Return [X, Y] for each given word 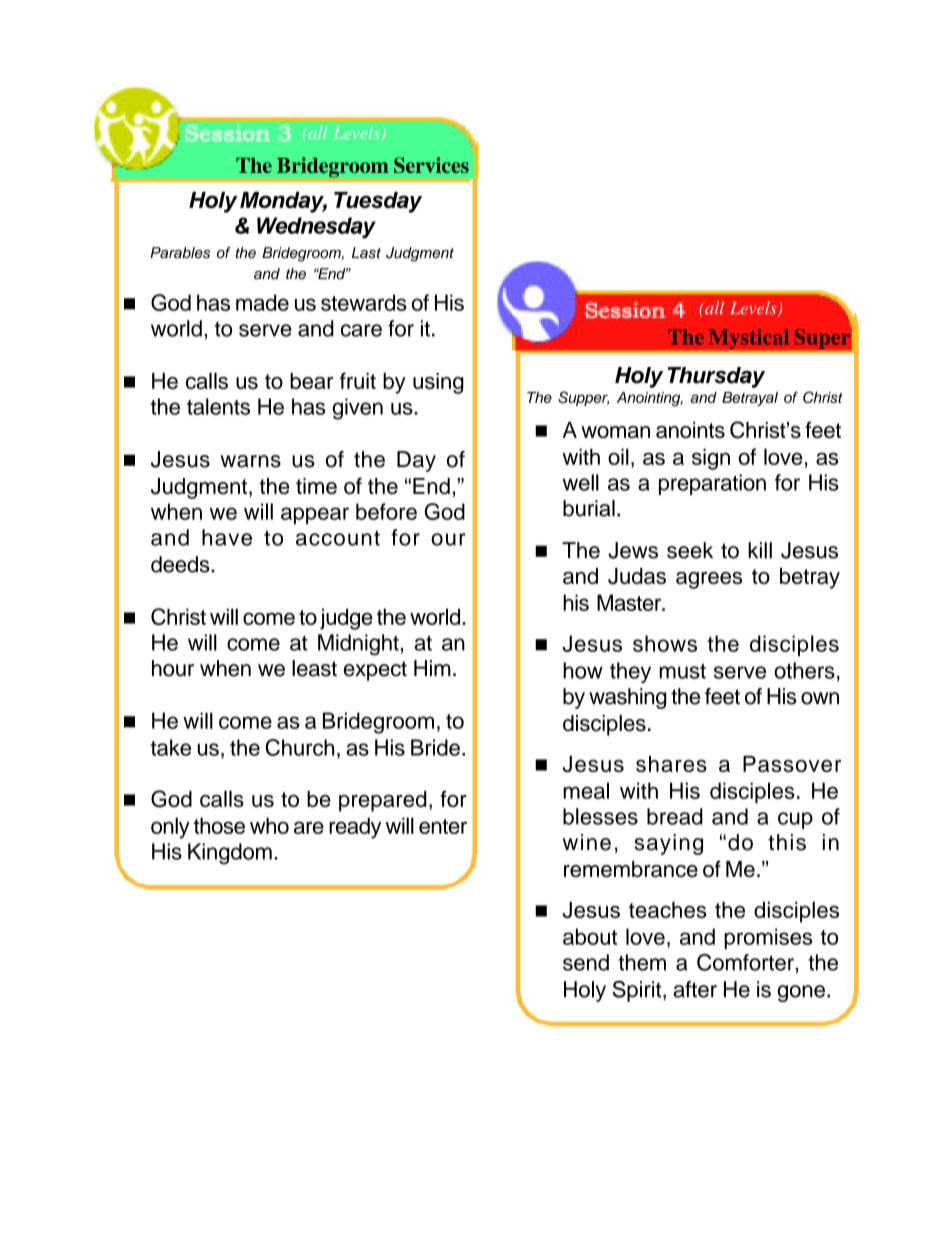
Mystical [748, 339]
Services [431, 165]
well [581, 482]
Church [299, 747]
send [586, 962]
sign [711, 459]
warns [250, 461]
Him [432, 668]
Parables [180, 253]
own [820, 698]
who [269, 825]
